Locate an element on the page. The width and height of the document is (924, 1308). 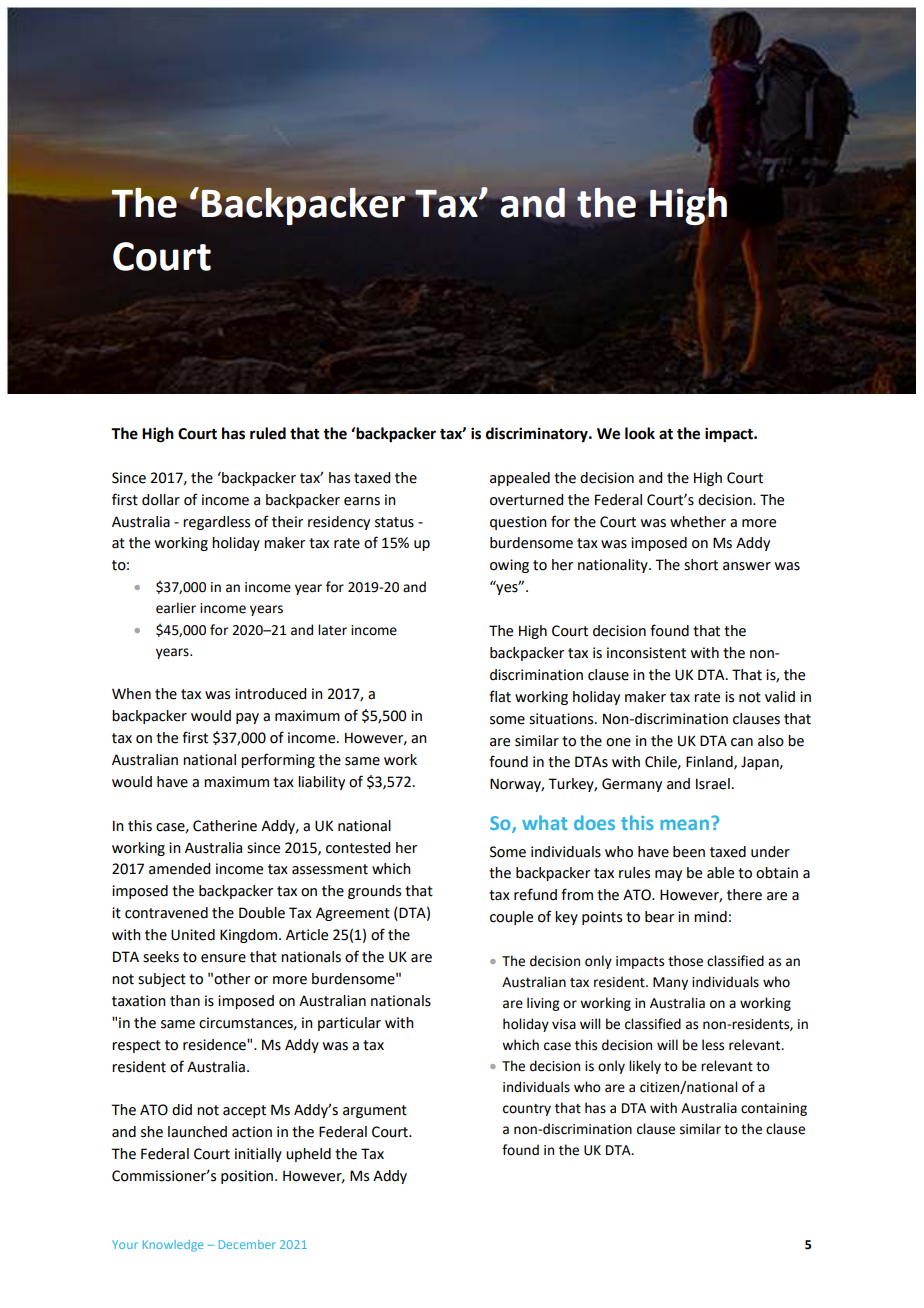
Knowledge is located at coordinates (173, 1246).
